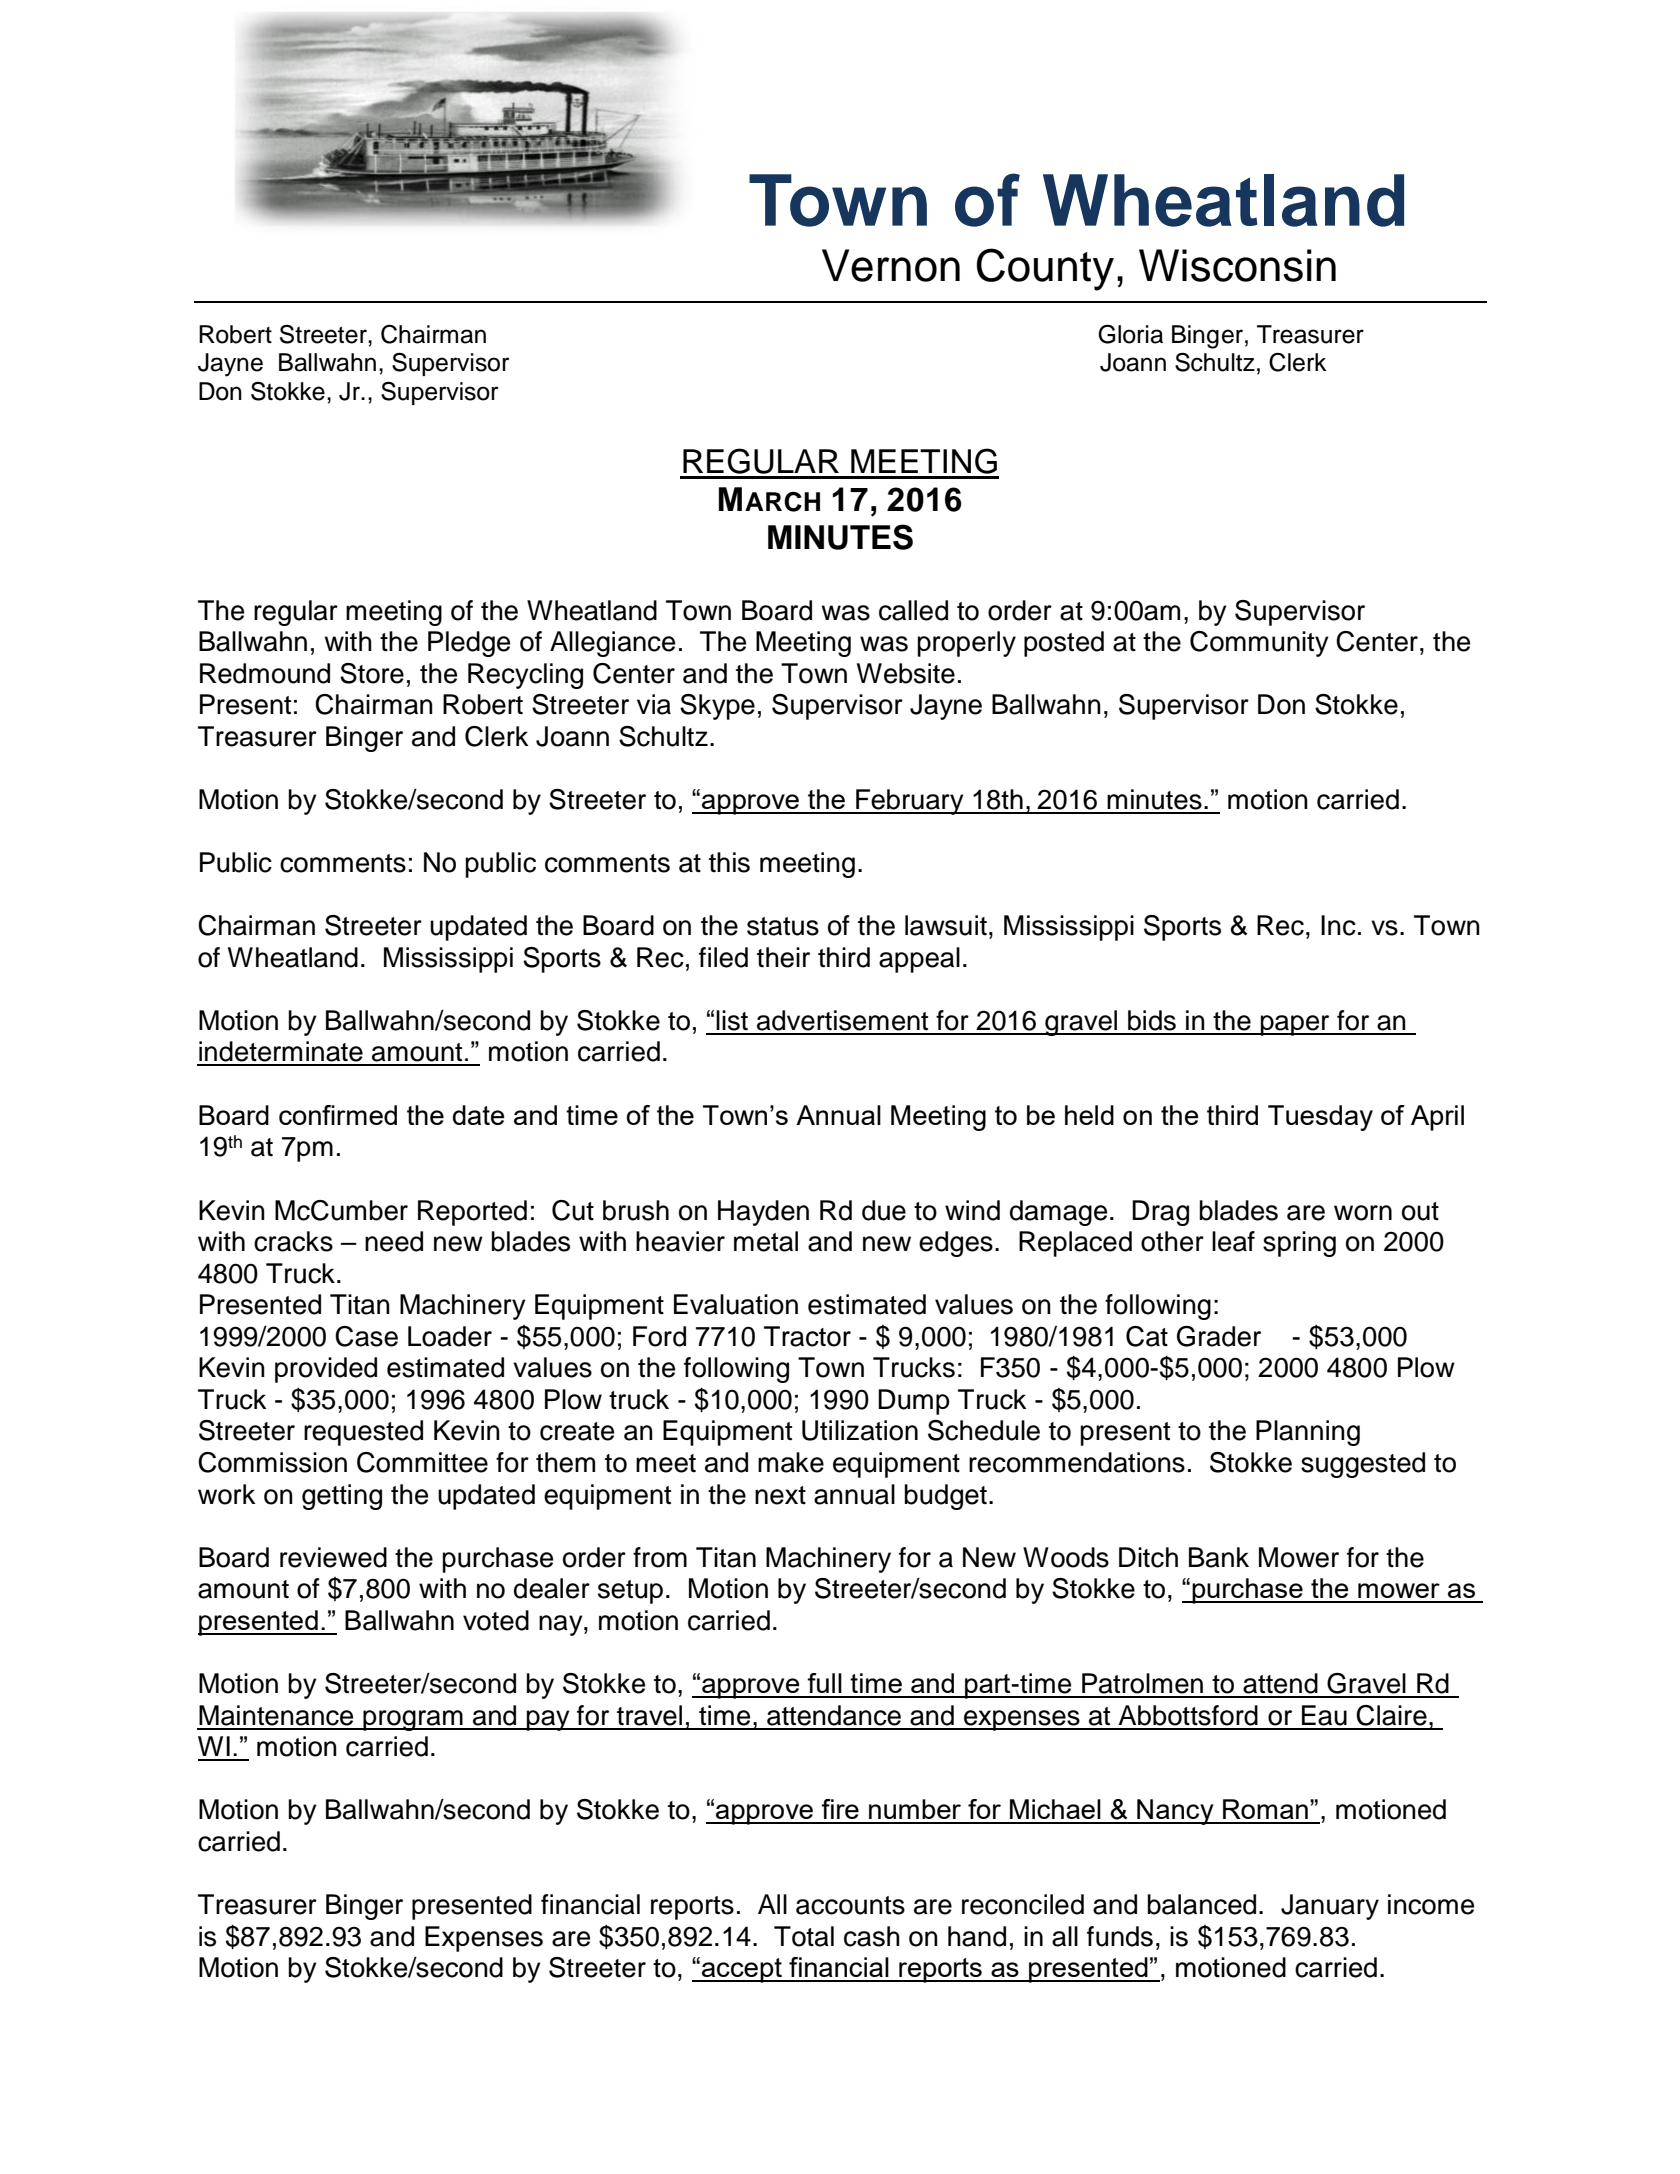 The image size is (1680, 2174). I want to click on due, so click(884, 1210).
